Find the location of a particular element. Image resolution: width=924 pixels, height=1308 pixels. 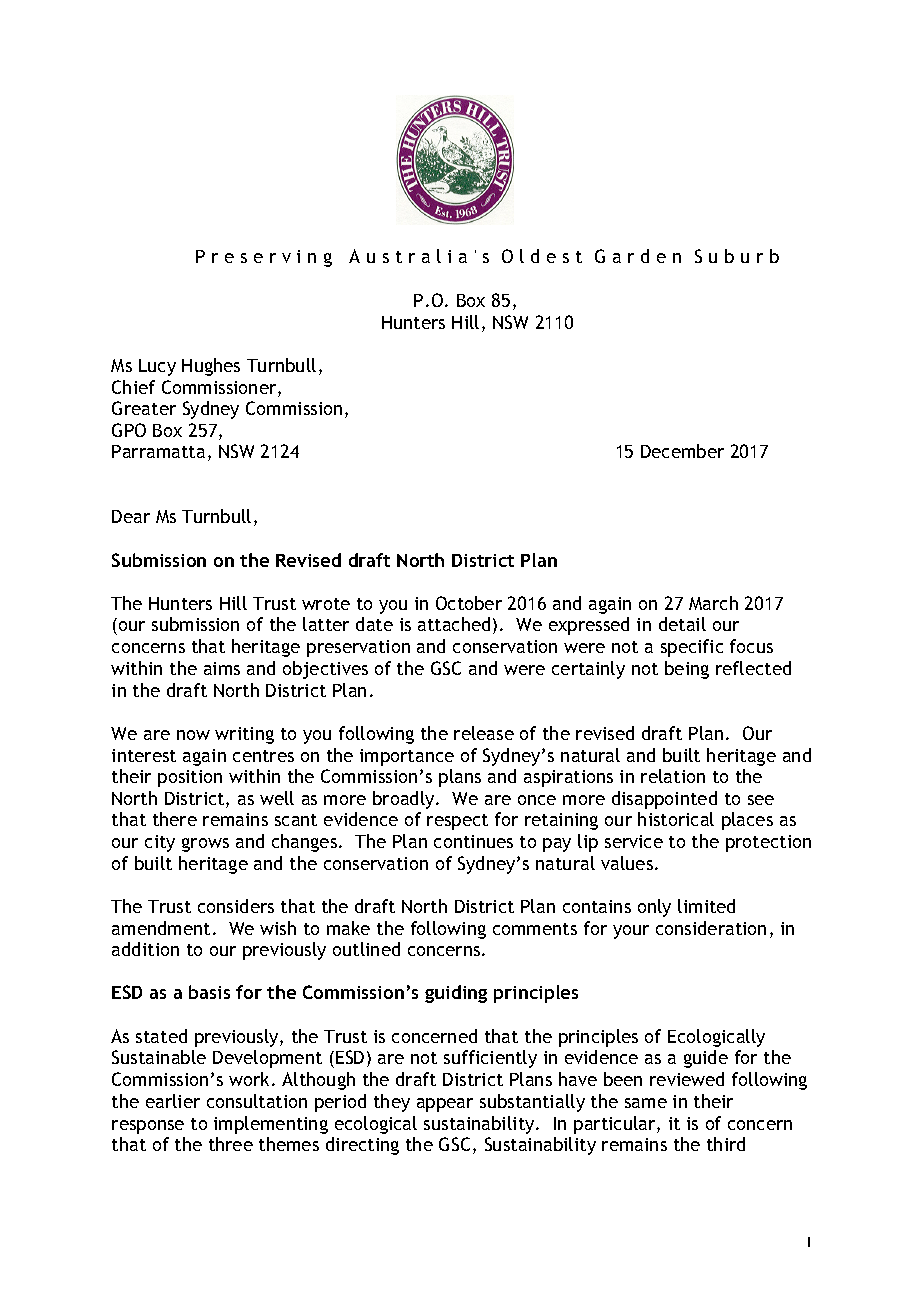

Hughes is located at coordinates (211, 367).
